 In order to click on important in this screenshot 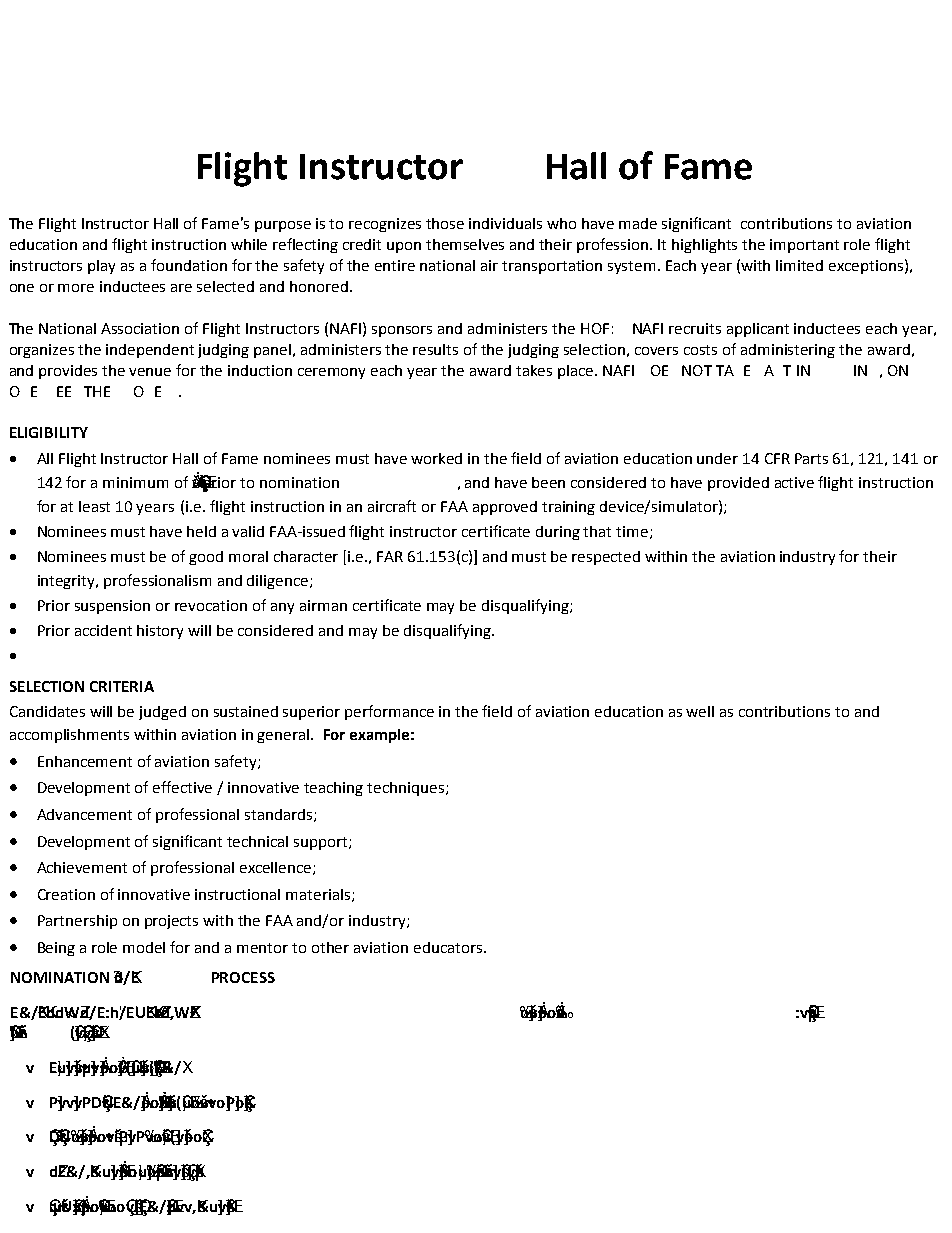, I will do `click(804, 246)`.
